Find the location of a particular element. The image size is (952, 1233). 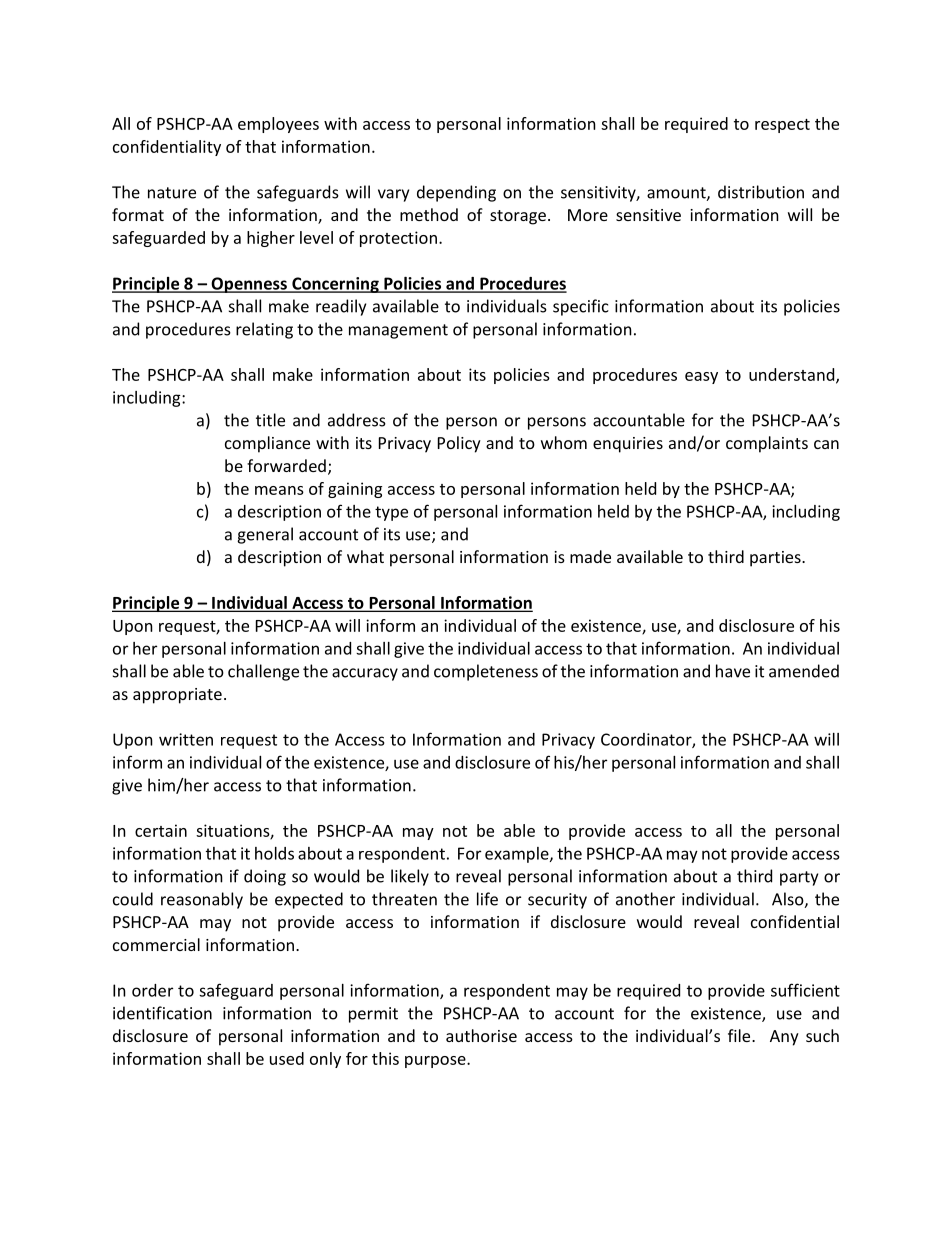

parties is located at coordinates (776, 559).
